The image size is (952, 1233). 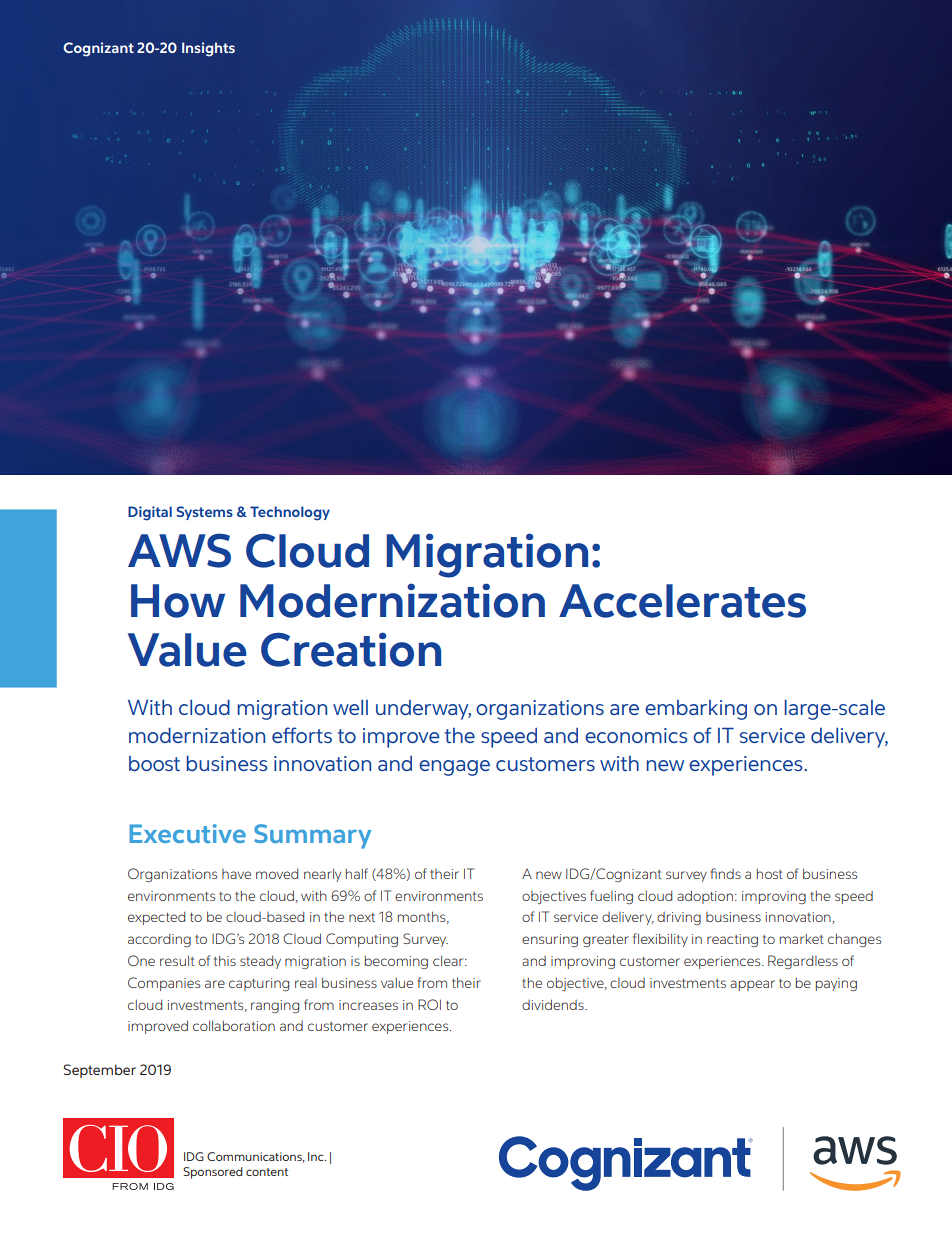 What do you see at coordinates (696, 710) in the screenshot?
I see `embarking` at bounding box center [696, 710].
